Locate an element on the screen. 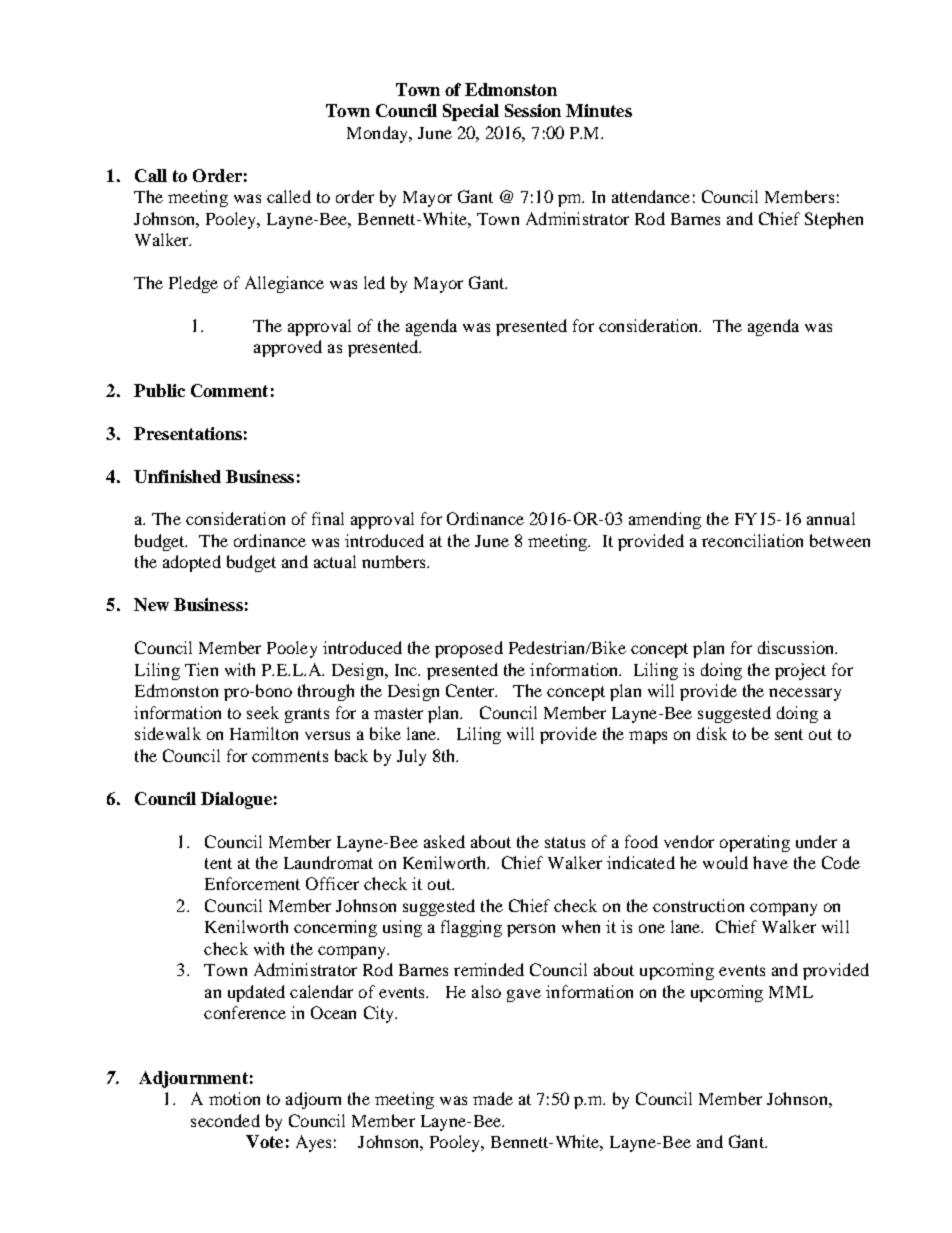 The width and height of the screenshot is (952, 1233). made is located at coordinates (493, 1098).
